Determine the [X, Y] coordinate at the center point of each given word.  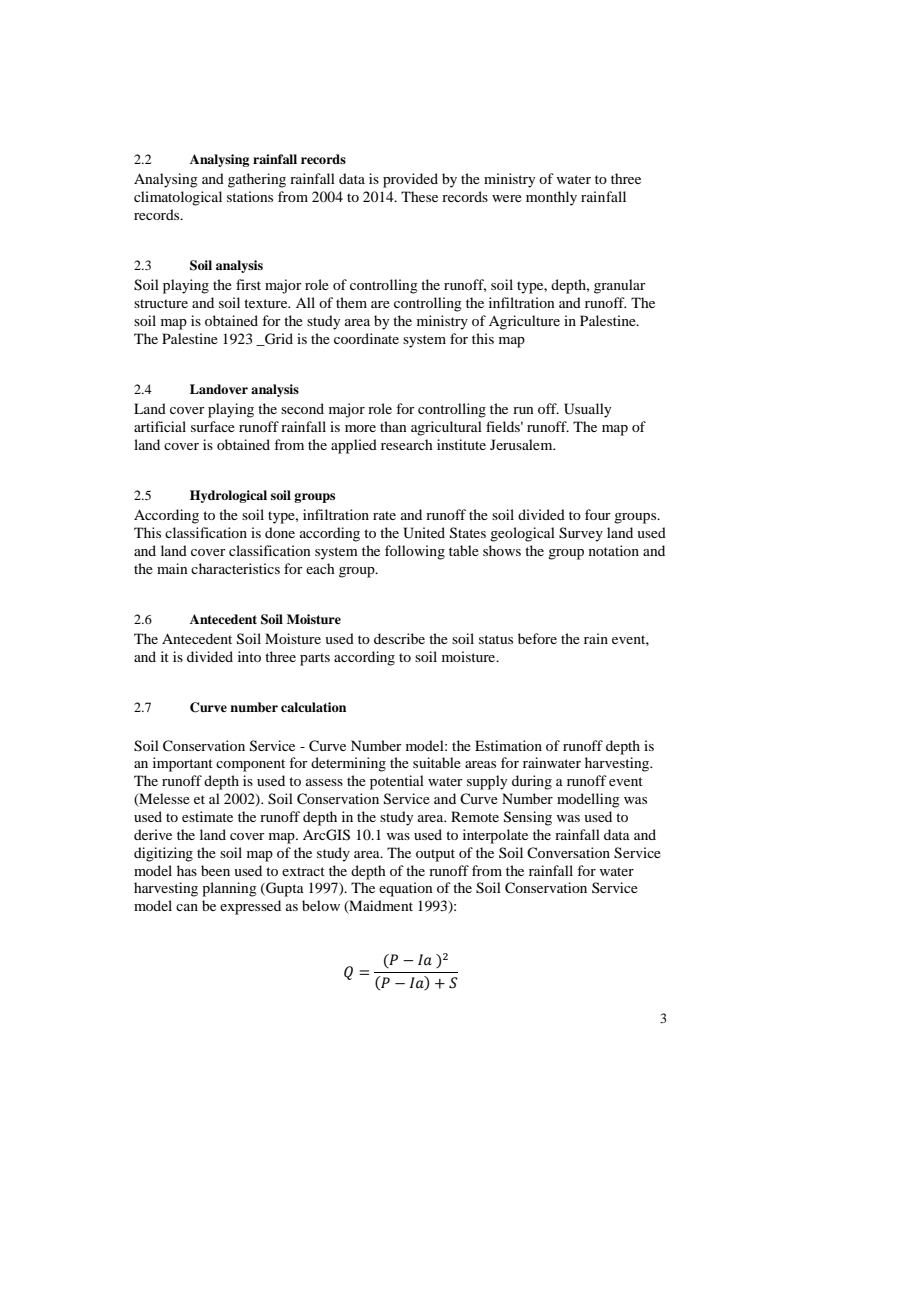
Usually [587, 410]
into [249, 656]
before [537, 638]
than [393, 426]
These [419, 196]
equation [406, 889]
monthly [551, 198]
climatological [178, 198]
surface [213, 426]
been [215, 870]
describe [399, 638]
